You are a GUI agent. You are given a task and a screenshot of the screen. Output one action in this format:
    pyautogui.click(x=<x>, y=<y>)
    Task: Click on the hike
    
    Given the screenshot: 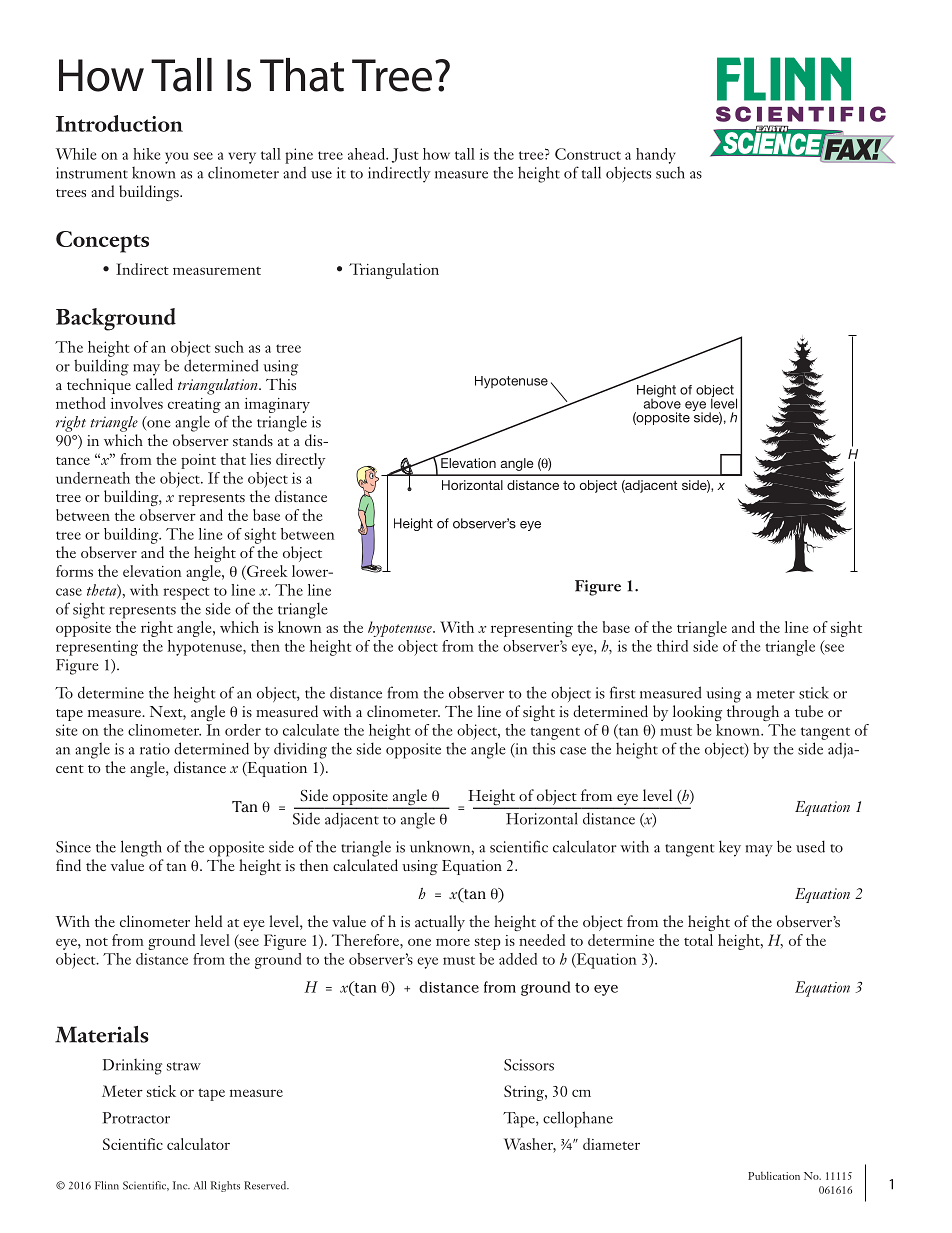 What is the action you would take?
    pyautogui.click(x=146, y=154)
